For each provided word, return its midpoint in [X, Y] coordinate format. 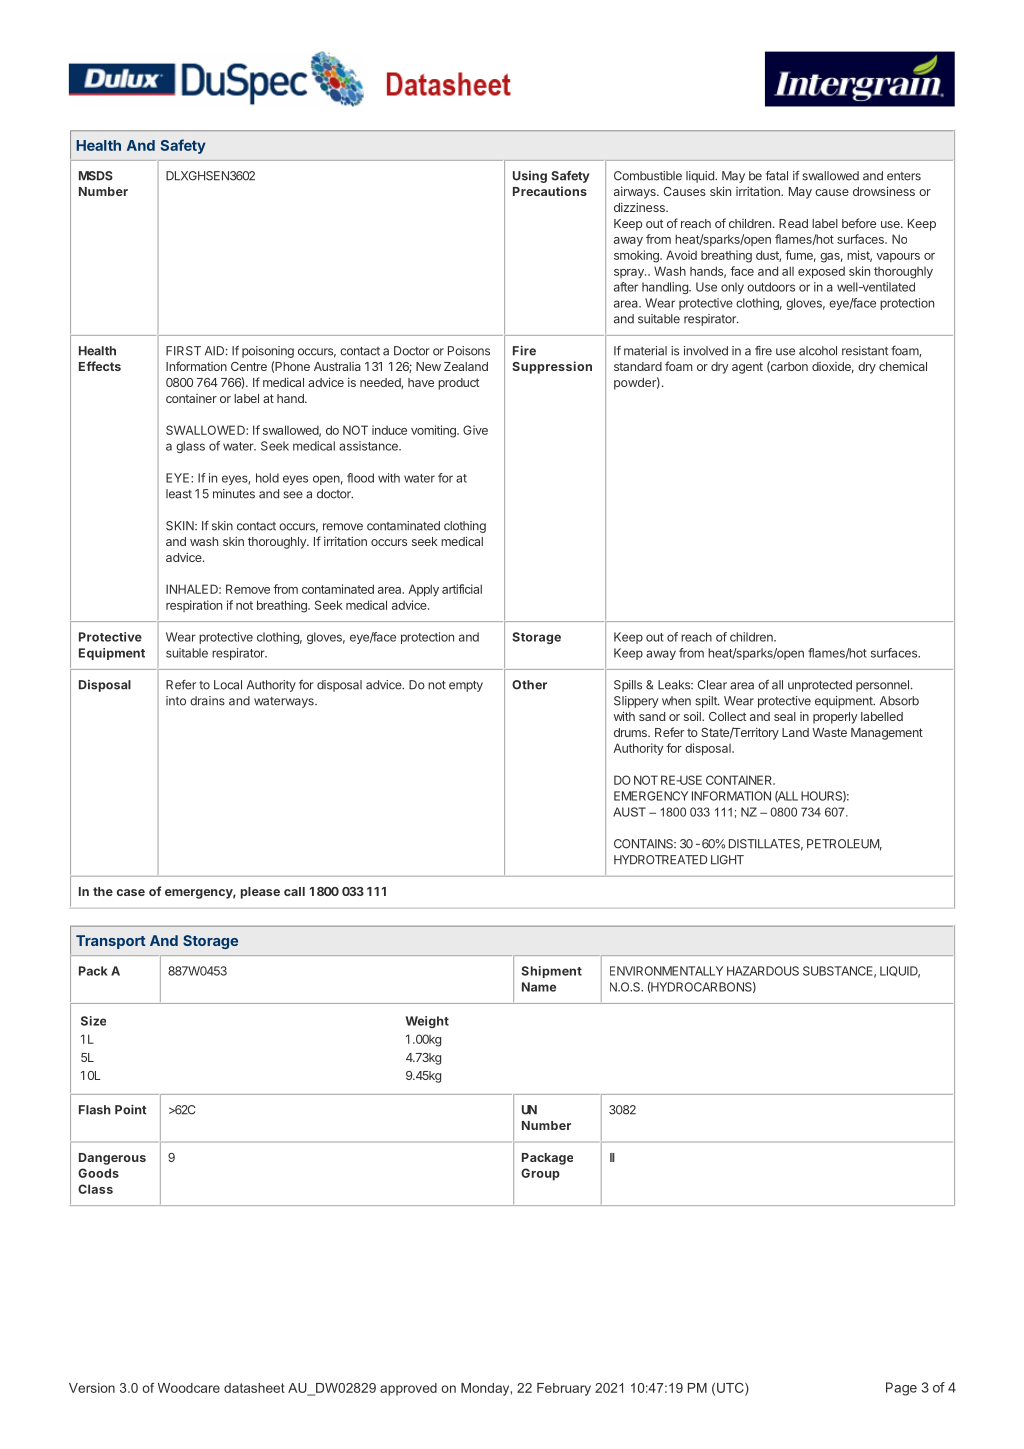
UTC [731, 1388]
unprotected [820, 686]
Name [539, 987]
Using [530, 177]
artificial [462, 589]
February [564, 1389]
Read [793, 223]
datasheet [254, 1388]
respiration [194, 606]
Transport [111, 942]
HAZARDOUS [763, 971]
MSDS [96, 176]
